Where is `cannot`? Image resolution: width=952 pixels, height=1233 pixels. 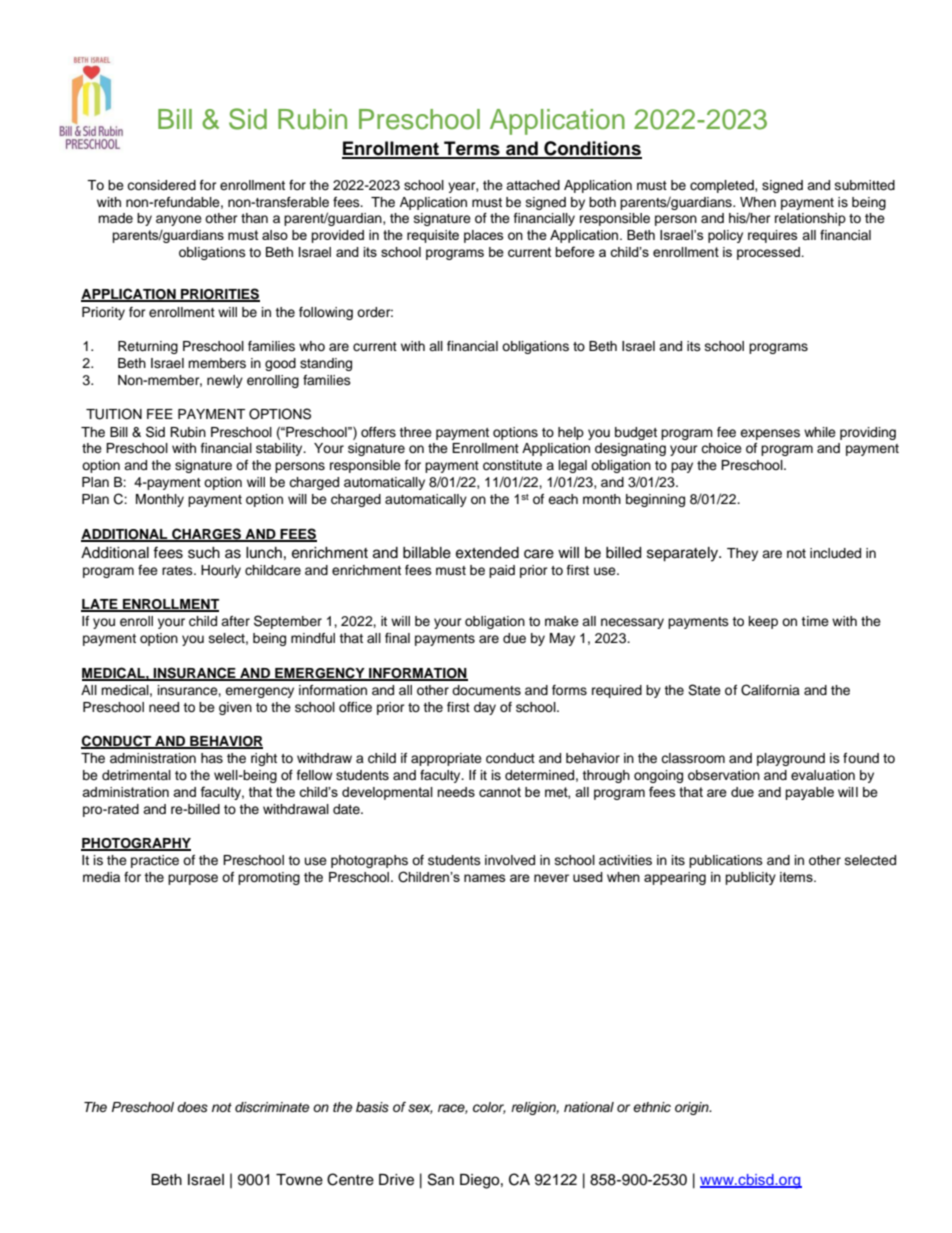 cannot is located at coordinates (500, 792).
